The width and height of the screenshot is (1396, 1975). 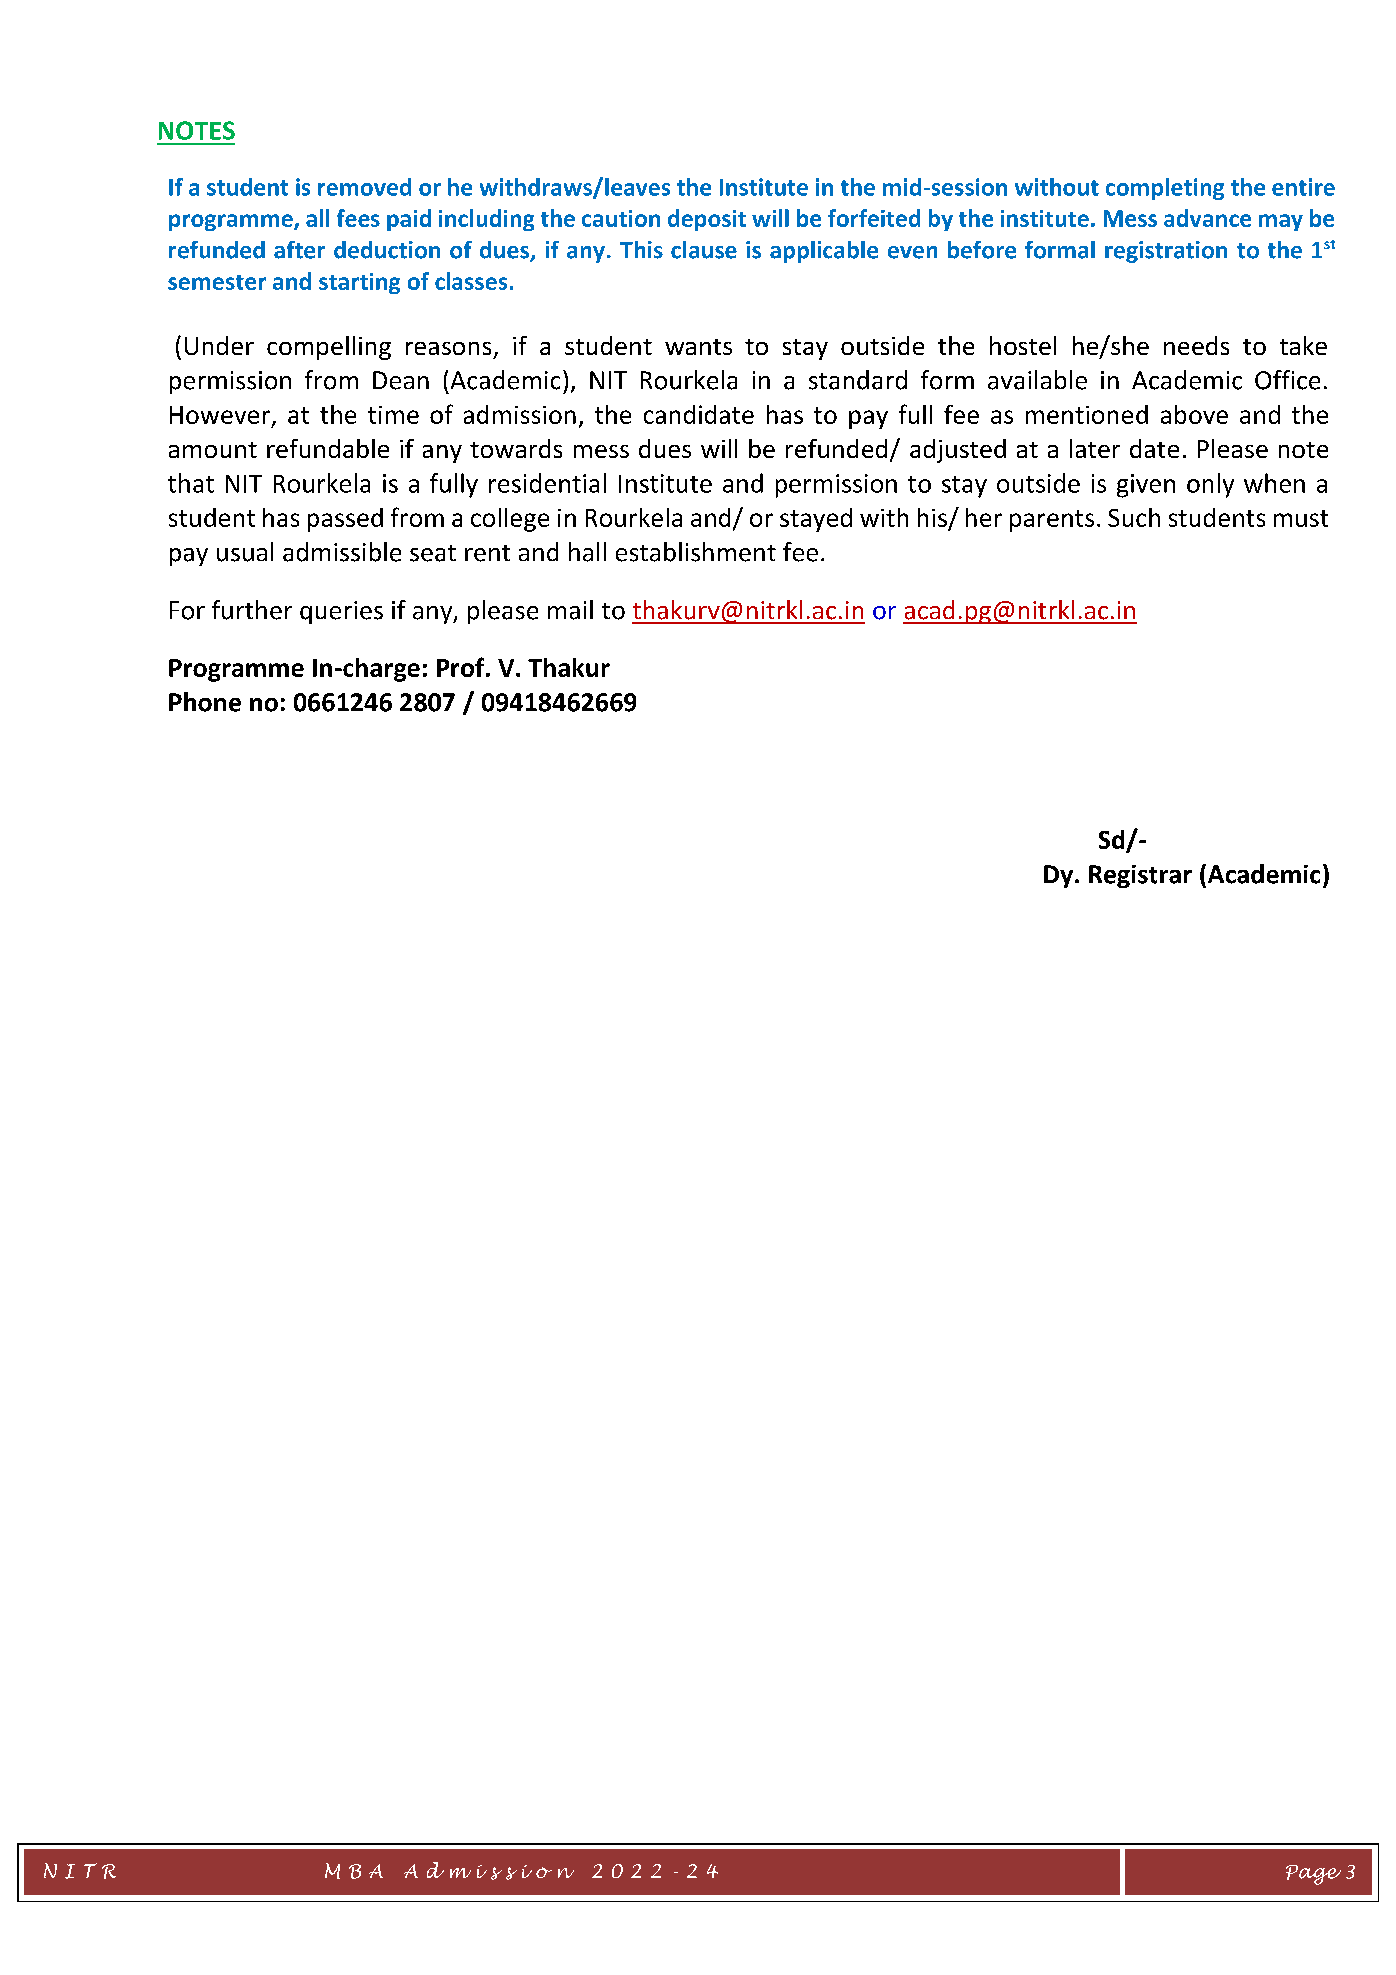 I want to click on advance, so click(x=1207, y=218).
